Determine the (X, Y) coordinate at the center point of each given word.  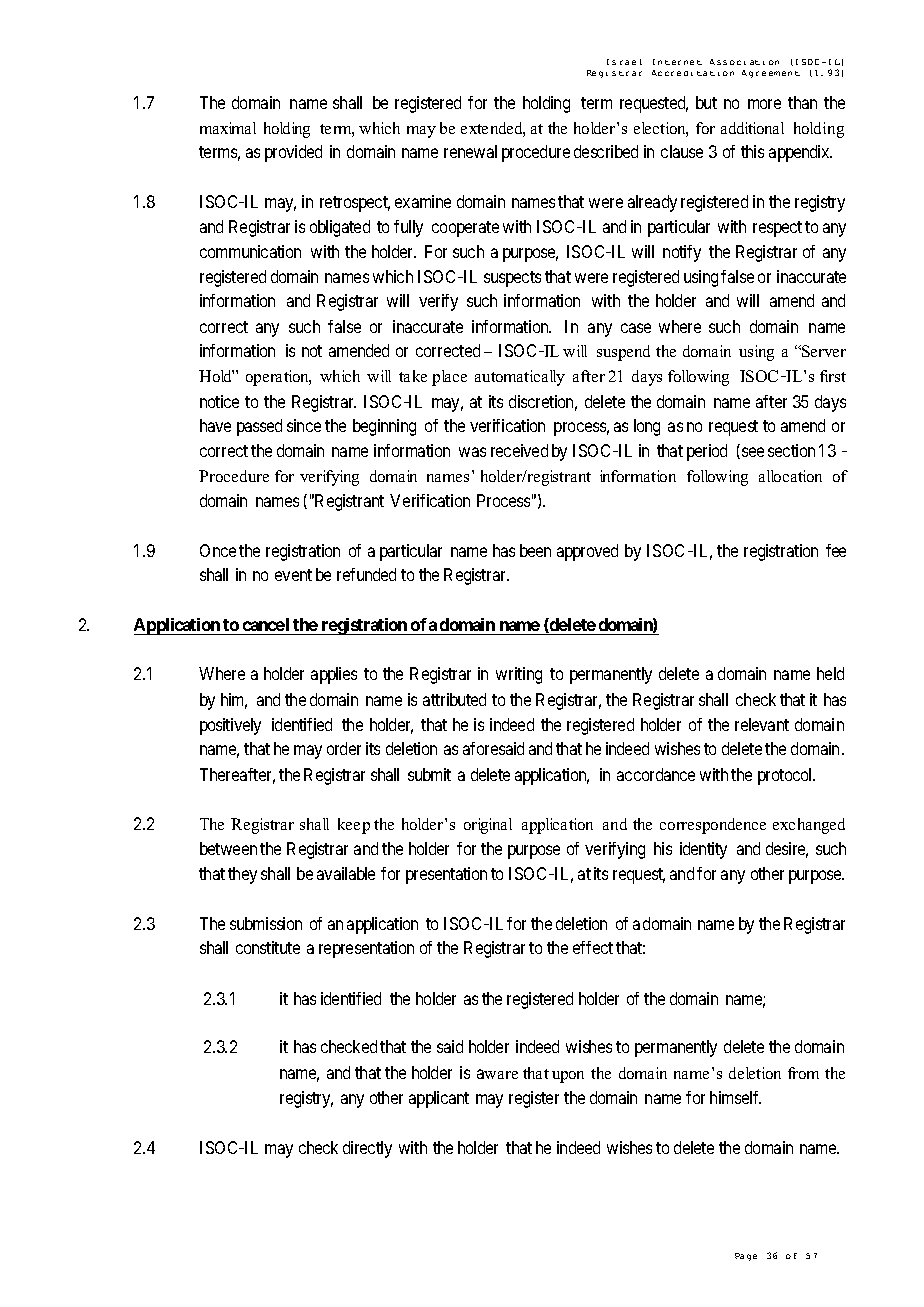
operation (278, 378)
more (764, 104)
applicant (439, 1099)
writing (519, 675)
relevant (762, 724)
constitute (268, 947)
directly (367, 1149)
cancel (266, 626)
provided (293, 153)
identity (703, 850)
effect (593, 947)
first (833, 376)
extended (493, 129)
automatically (520, 378)
